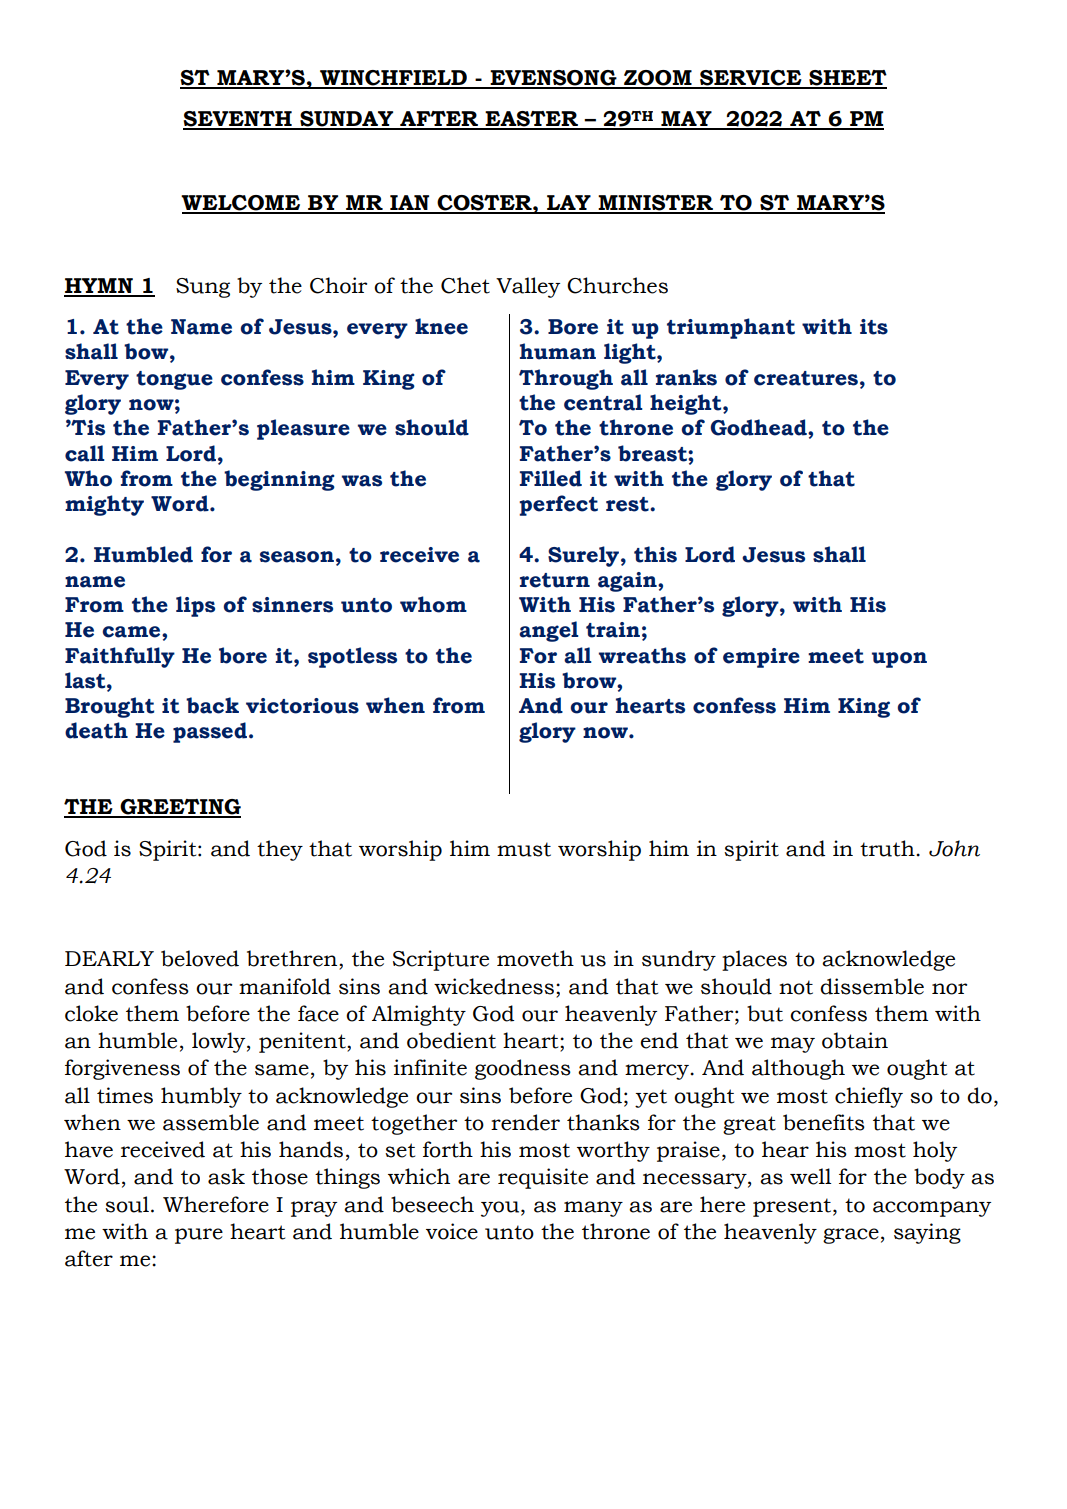 This screenshot has width=1067, height=1509. Describe the element at coordinates (899, 660) in the screenshot. I see `upon` at that location.
